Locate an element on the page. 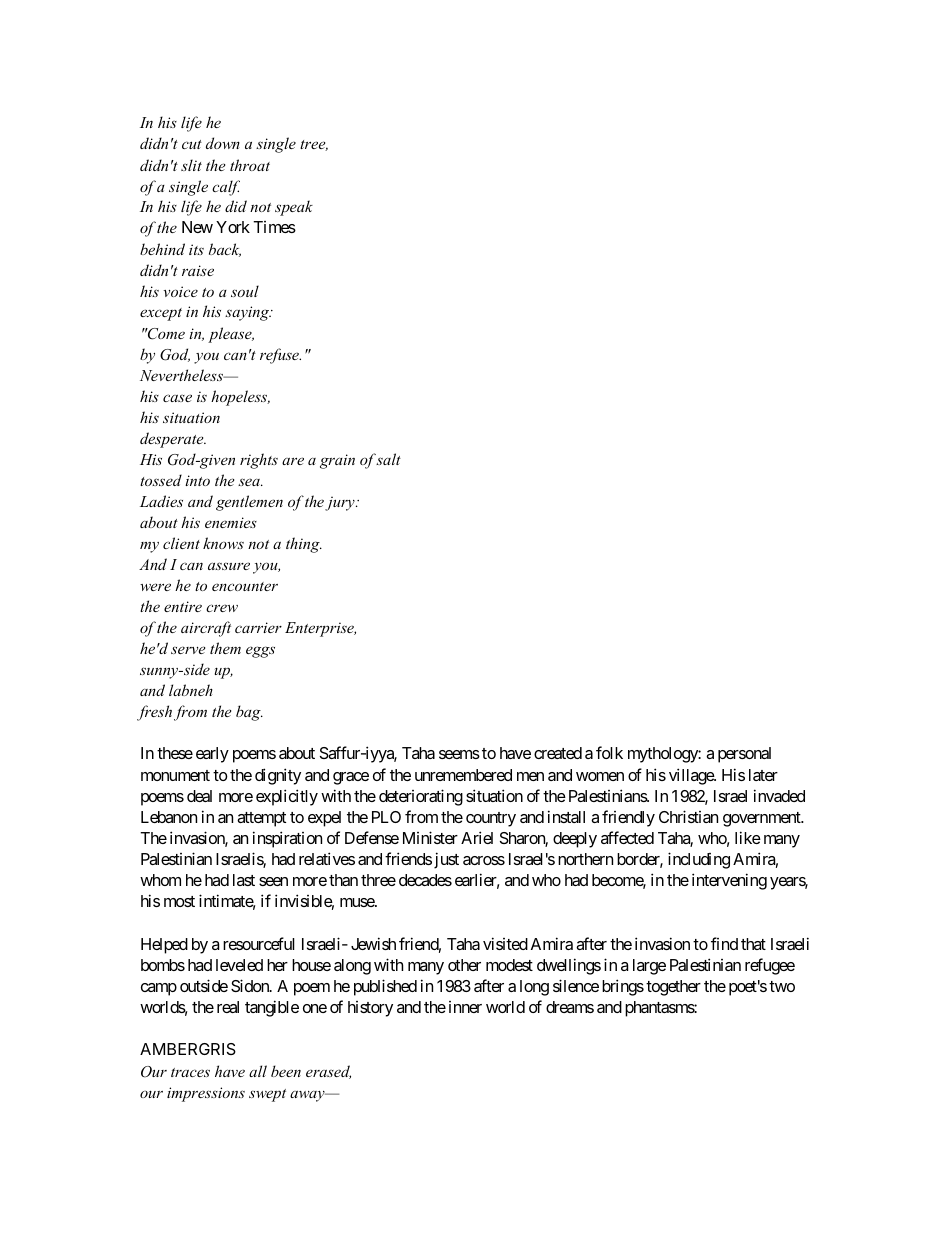  hopeless is located at coordinates (240, 398).
